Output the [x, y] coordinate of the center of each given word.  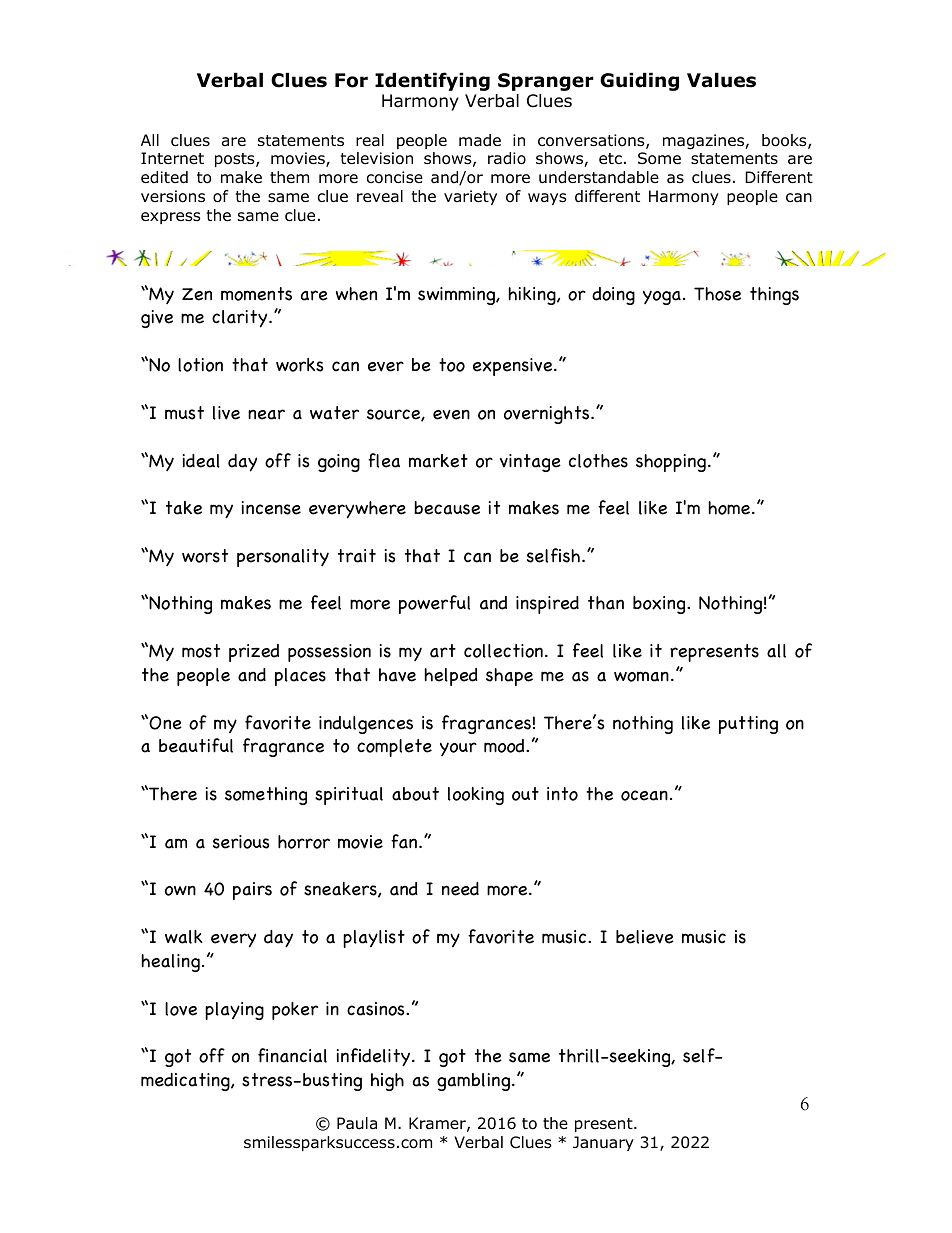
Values [721, 80]
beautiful [196, 745]
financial [292, 1055]
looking [476, 796]
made [480, 140]
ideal [201, 461]
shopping [671, 463]
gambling [473, 1082]
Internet [172, 158]
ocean [644, 795]
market [438, 461]
